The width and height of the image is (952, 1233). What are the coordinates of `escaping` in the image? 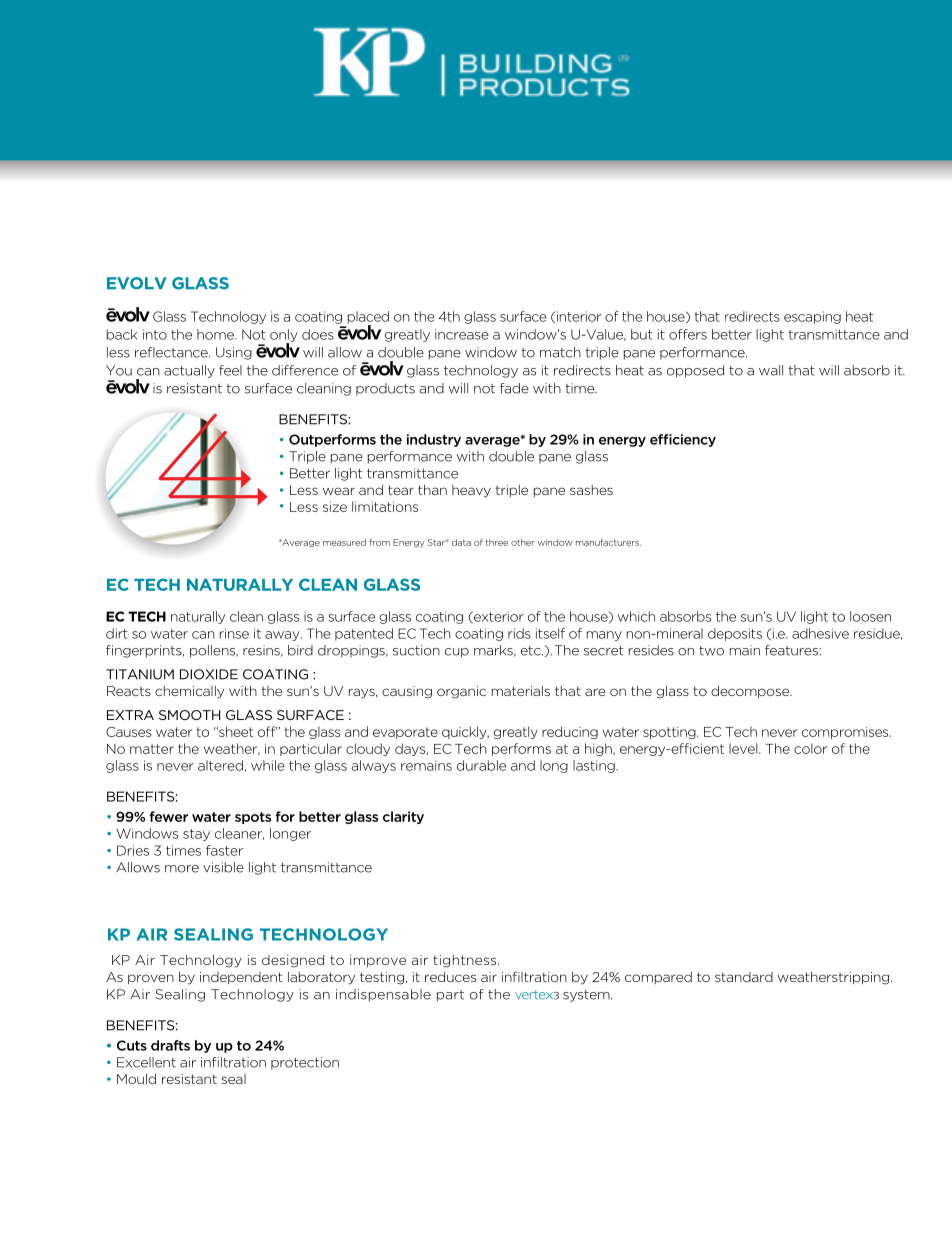 It's located at (812, 317).
